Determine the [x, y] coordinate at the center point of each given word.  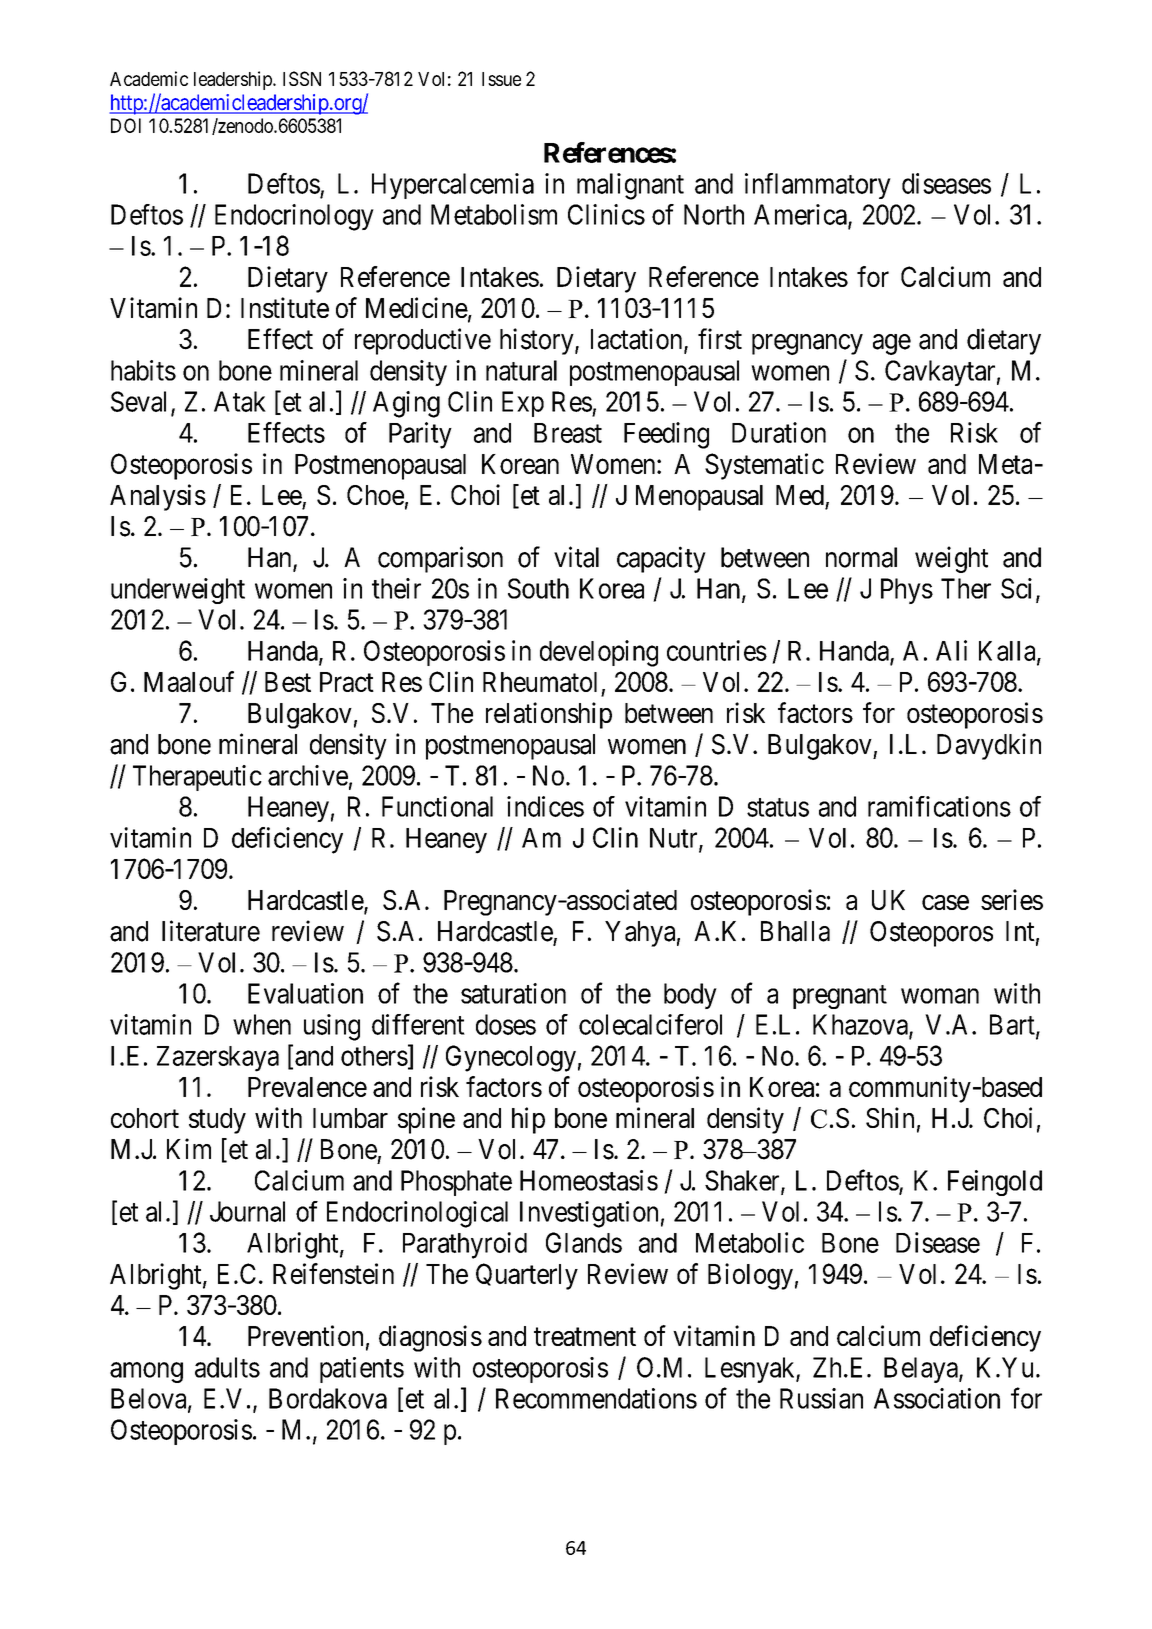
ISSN [302, 78]
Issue [501, 79]
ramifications [939, 806]
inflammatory [818, 186]
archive [308, 775]
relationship [549, 715]
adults [227, 1367]
